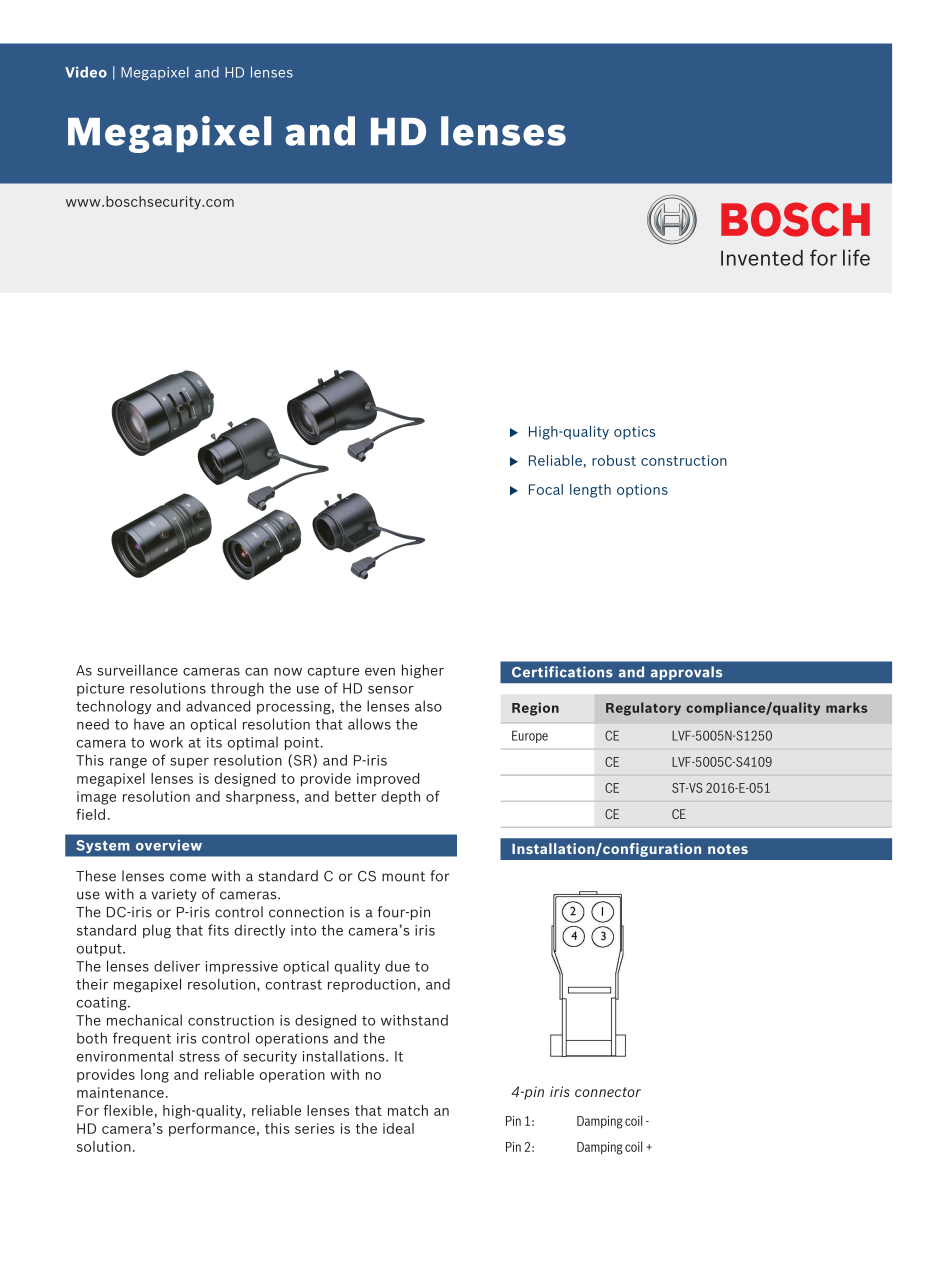 The image size is (952, 1271). Describe the element at coordinates (635, 433) in the screenshot. I see `optics` at that location.
